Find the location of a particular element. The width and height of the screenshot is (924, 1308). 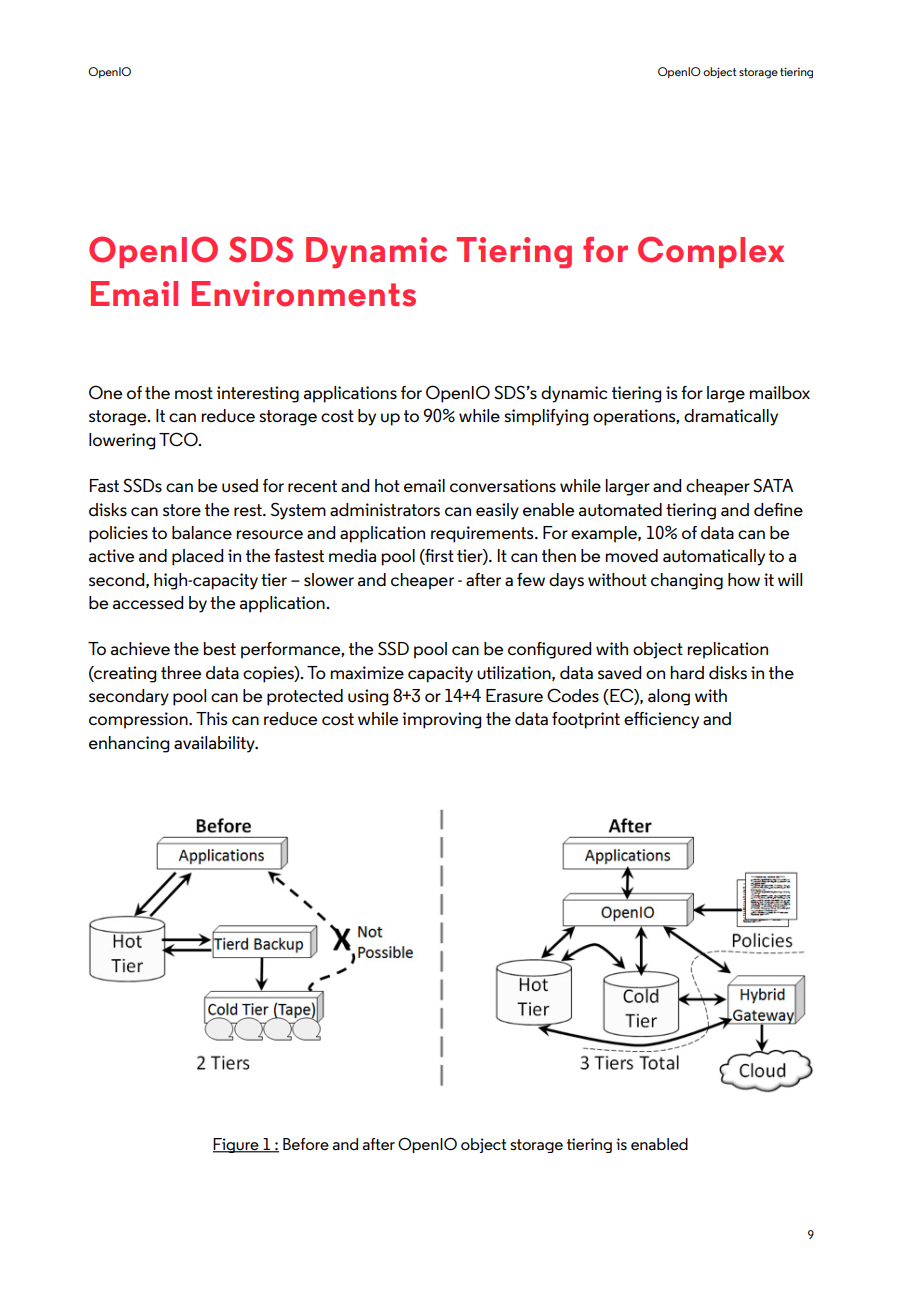

Environments is located at coordinates (304, 294).
